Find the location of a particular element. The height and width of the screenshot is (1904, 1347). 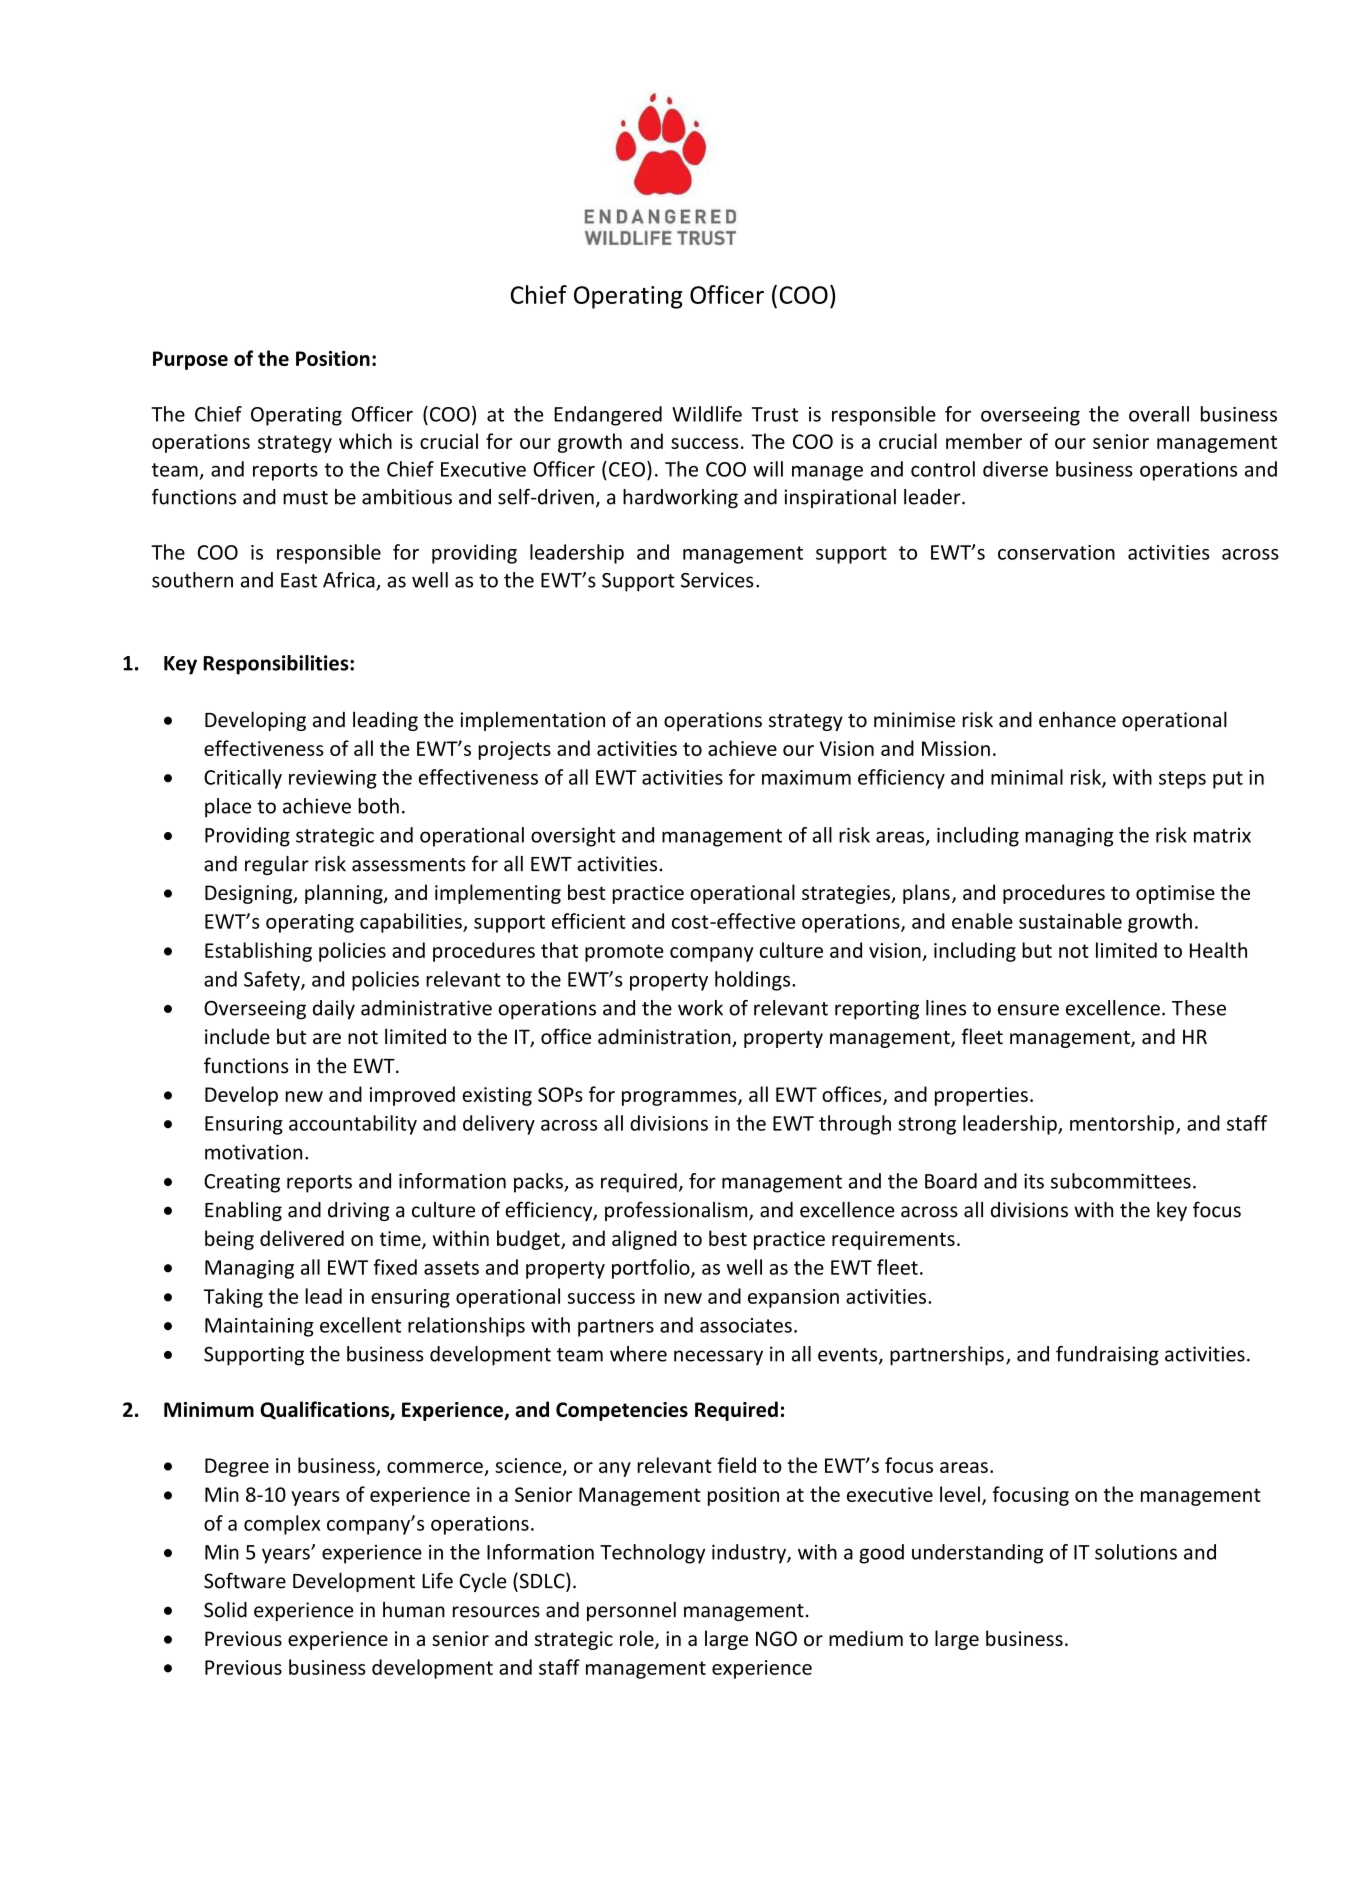

overall is located at coordinates (1159, 414).
